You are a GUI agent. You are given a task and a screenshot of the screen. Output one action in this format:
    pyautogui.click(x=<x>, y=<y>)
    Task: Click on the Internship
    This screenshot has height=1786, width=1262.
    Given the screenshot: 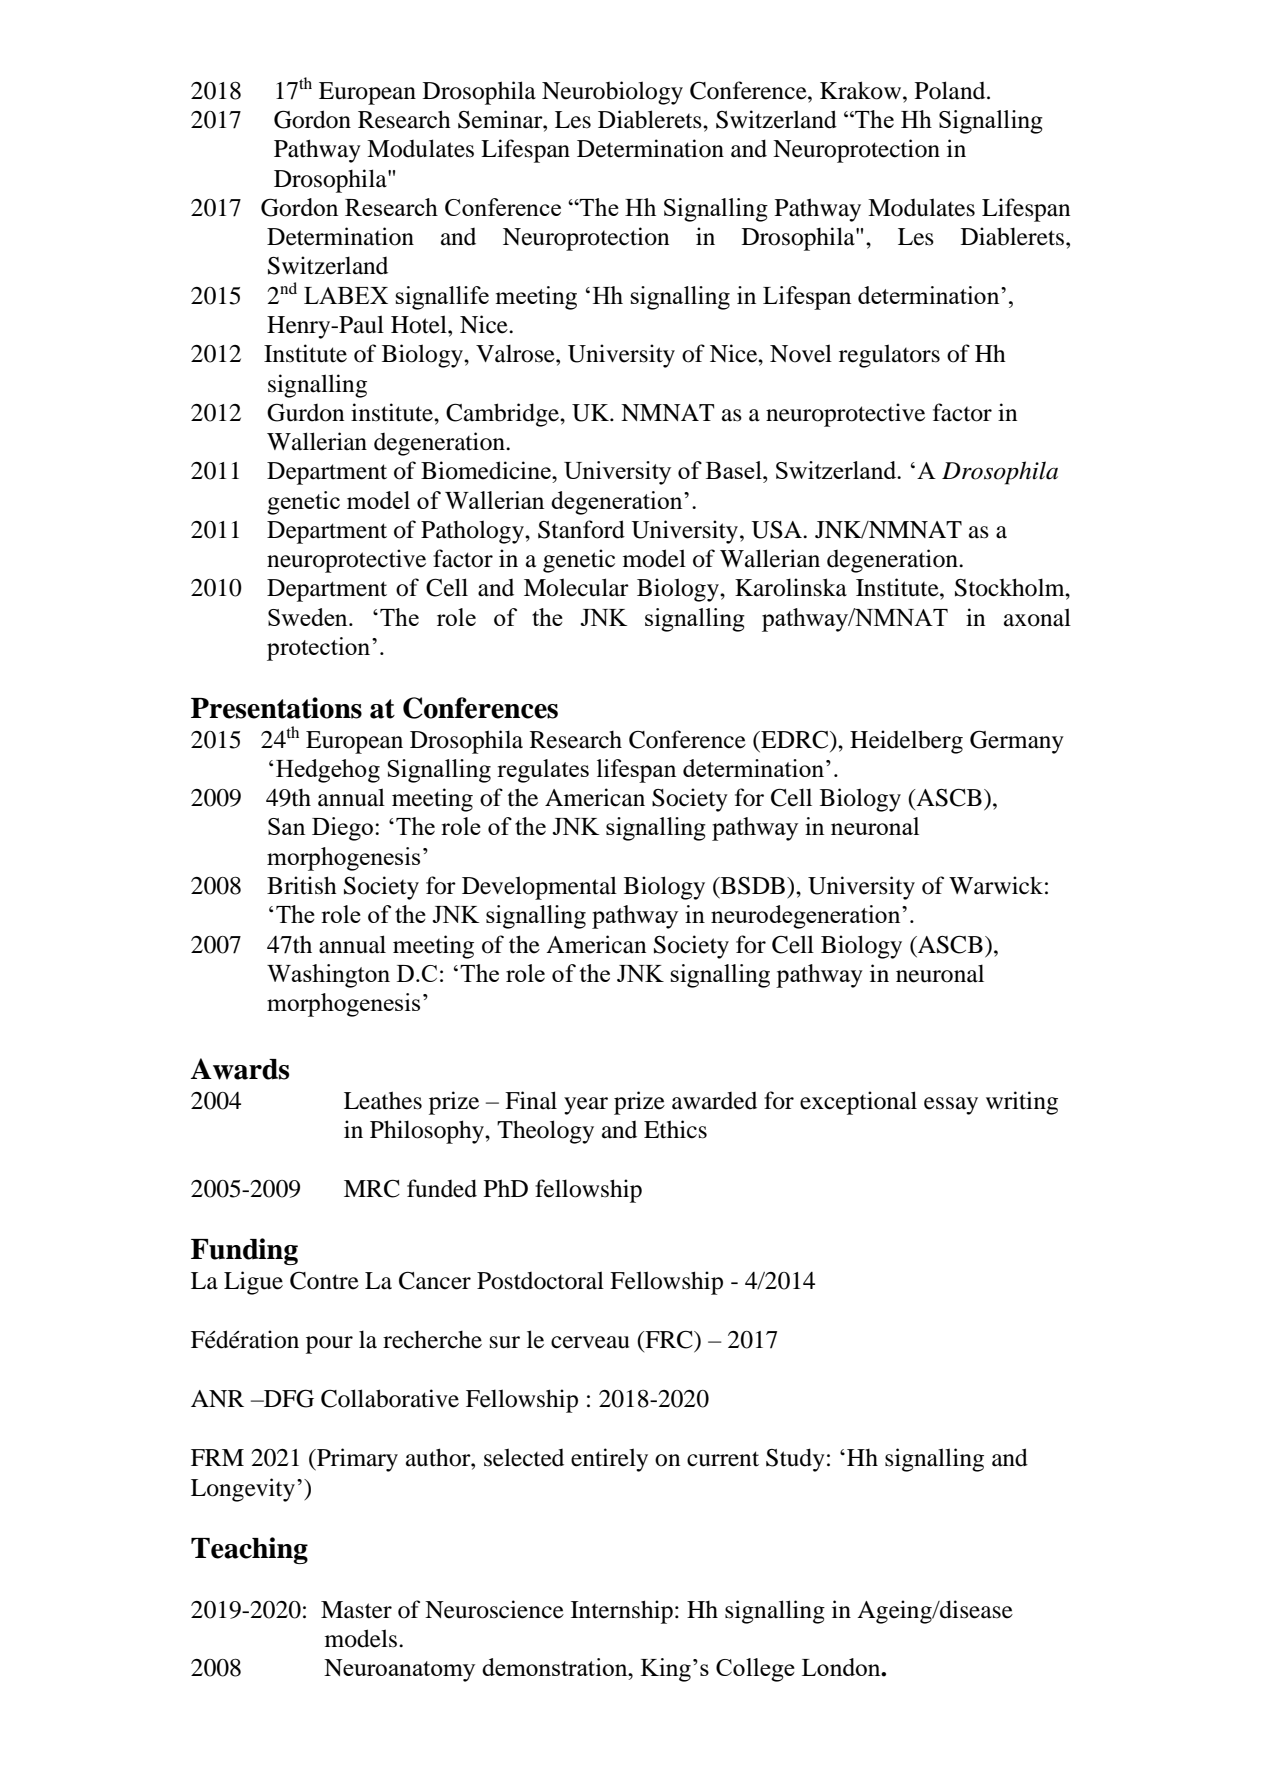 What is the action you would take?
    pyautogui.click(x=622, y=1612)
